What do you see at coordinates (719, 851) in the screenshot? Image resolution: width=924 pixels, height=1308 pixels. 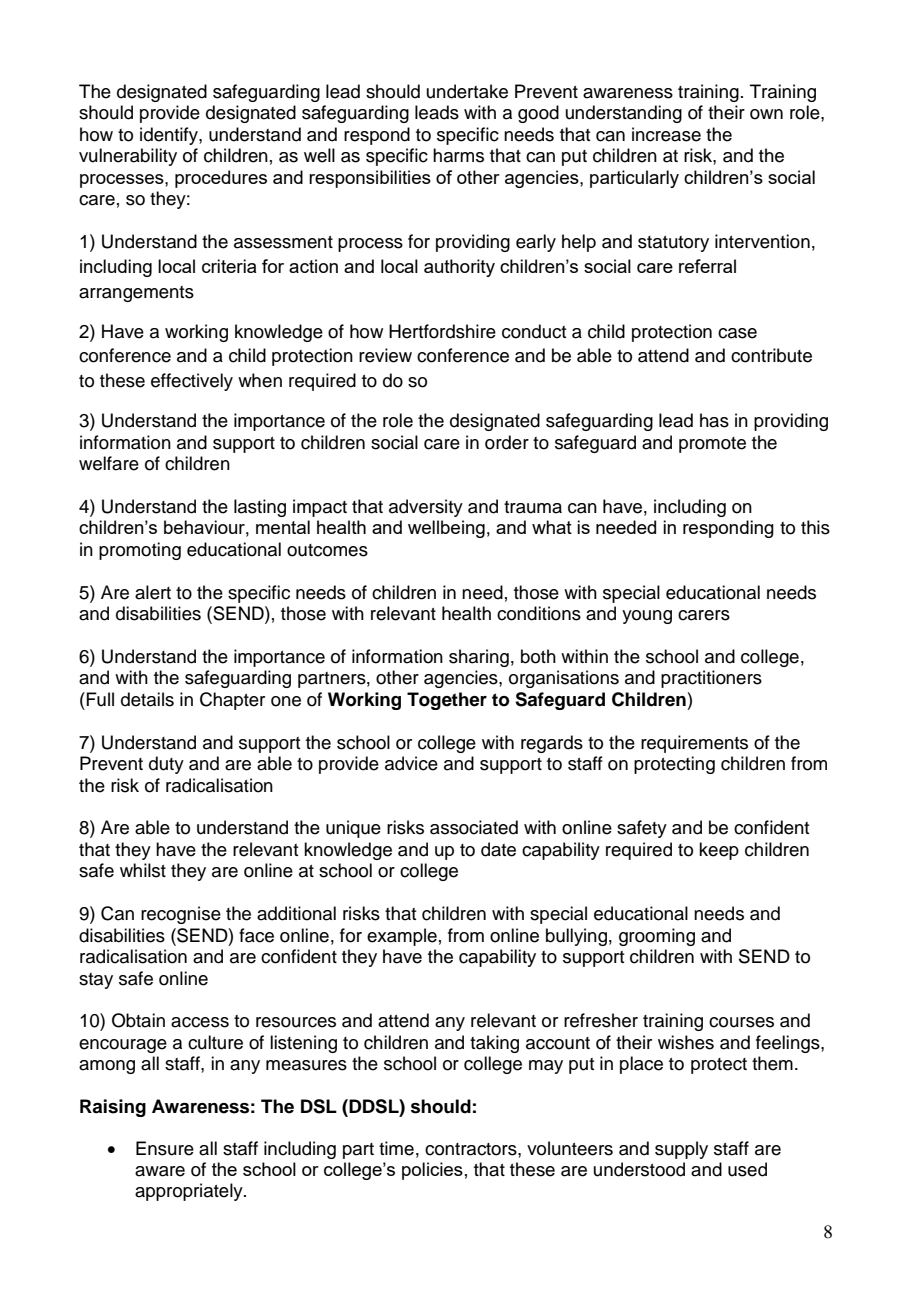 I see `keep` at bounding box center [719, 851].
